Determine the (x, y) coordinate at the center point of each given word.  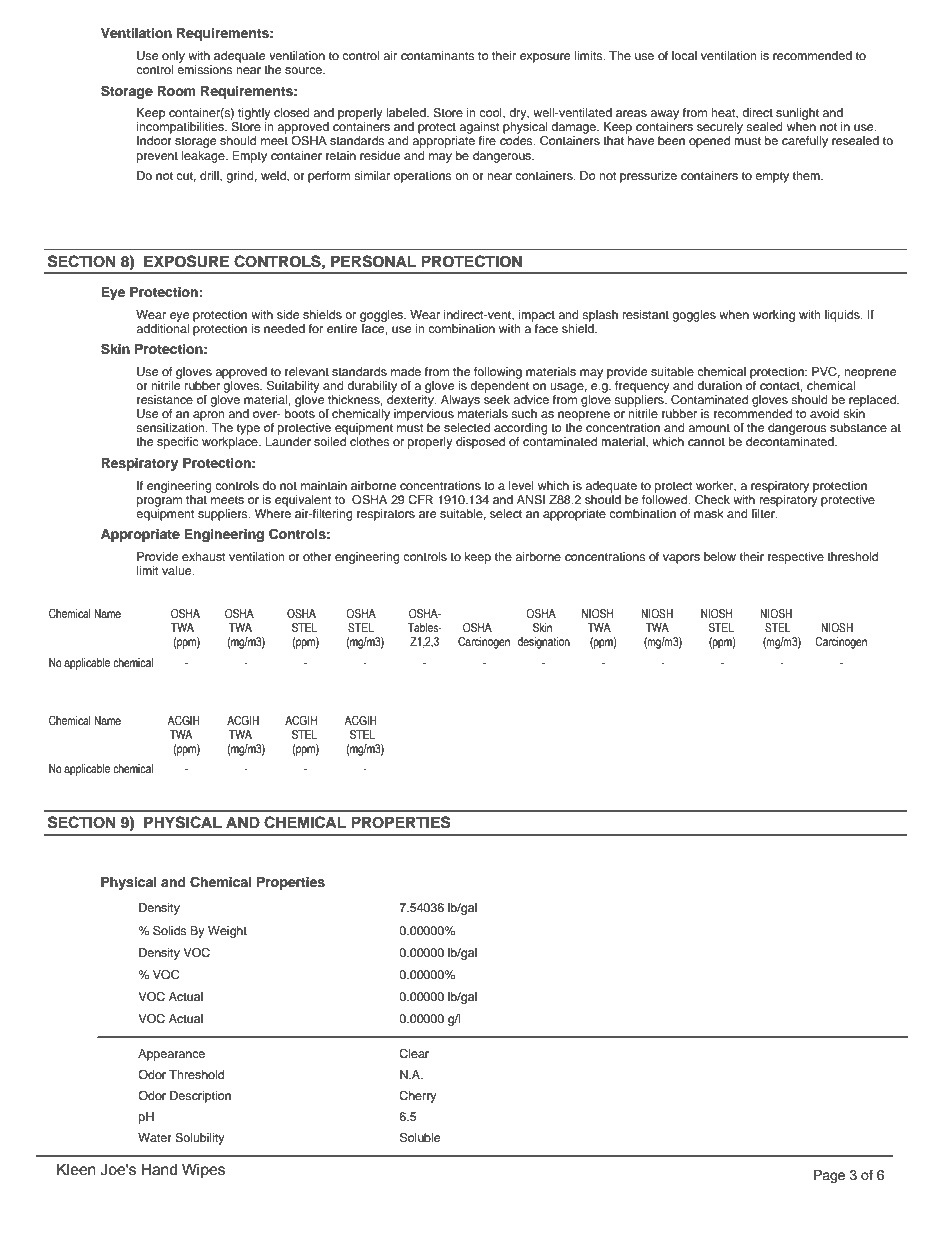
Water (155, 1137)
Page (829, 1176)
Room (176, 91)
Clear (414, 1054)
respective (796, 558)
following (498, 373)
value (178, 570)
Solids (169, 931)
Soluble (420, 1138)
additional (162, 327)
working (774, 316)
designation (544, 643)
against (479, 129)
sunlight (797, 115)
